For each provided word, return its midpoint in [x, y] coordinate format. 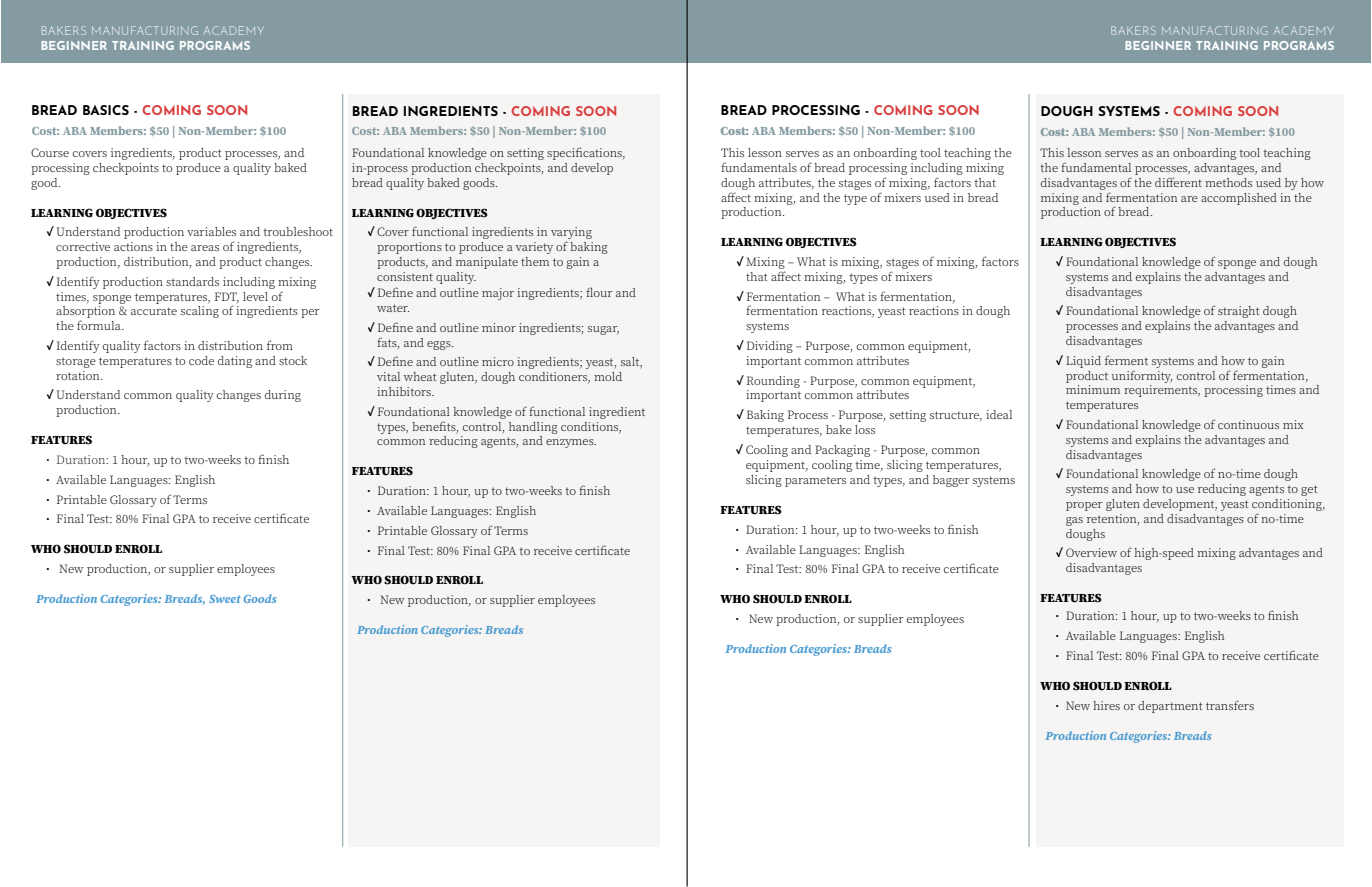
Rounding [773, 382]
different [1178, 182]
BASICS [106, 110]
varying [571, 234]
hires [1106, 705]
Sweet [225, 599]
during [283, 396]
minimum [1093, 389]
